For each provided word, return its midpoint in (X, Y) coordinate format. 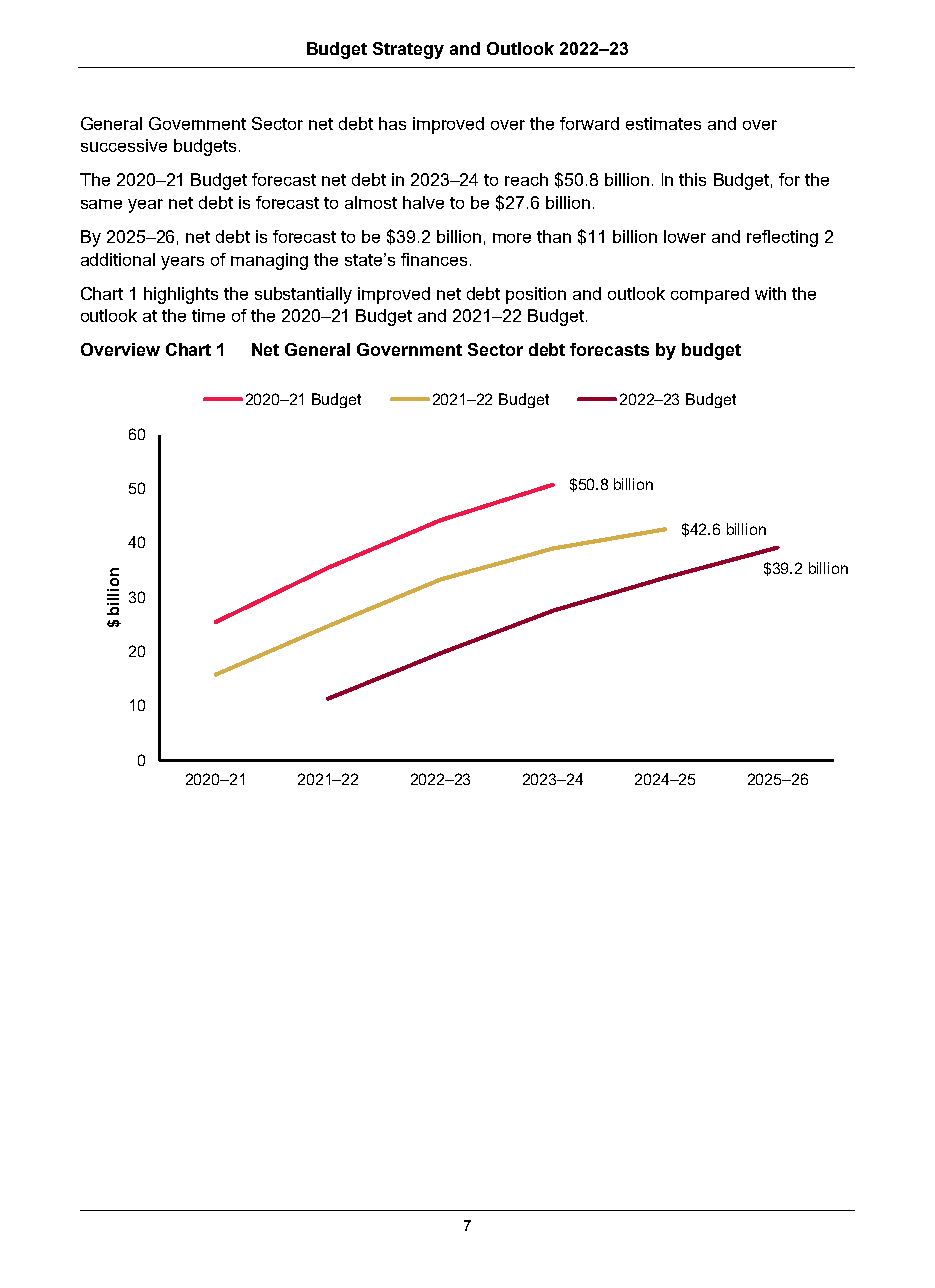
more (512, 238)
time (208, 315)
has (392, 123)
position (536, 295)
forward (589, 123)
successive (124, 145)
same (101, 204)
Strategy (408, 50)
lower (685, 236)
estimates (663, 123)
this (692, 179)
